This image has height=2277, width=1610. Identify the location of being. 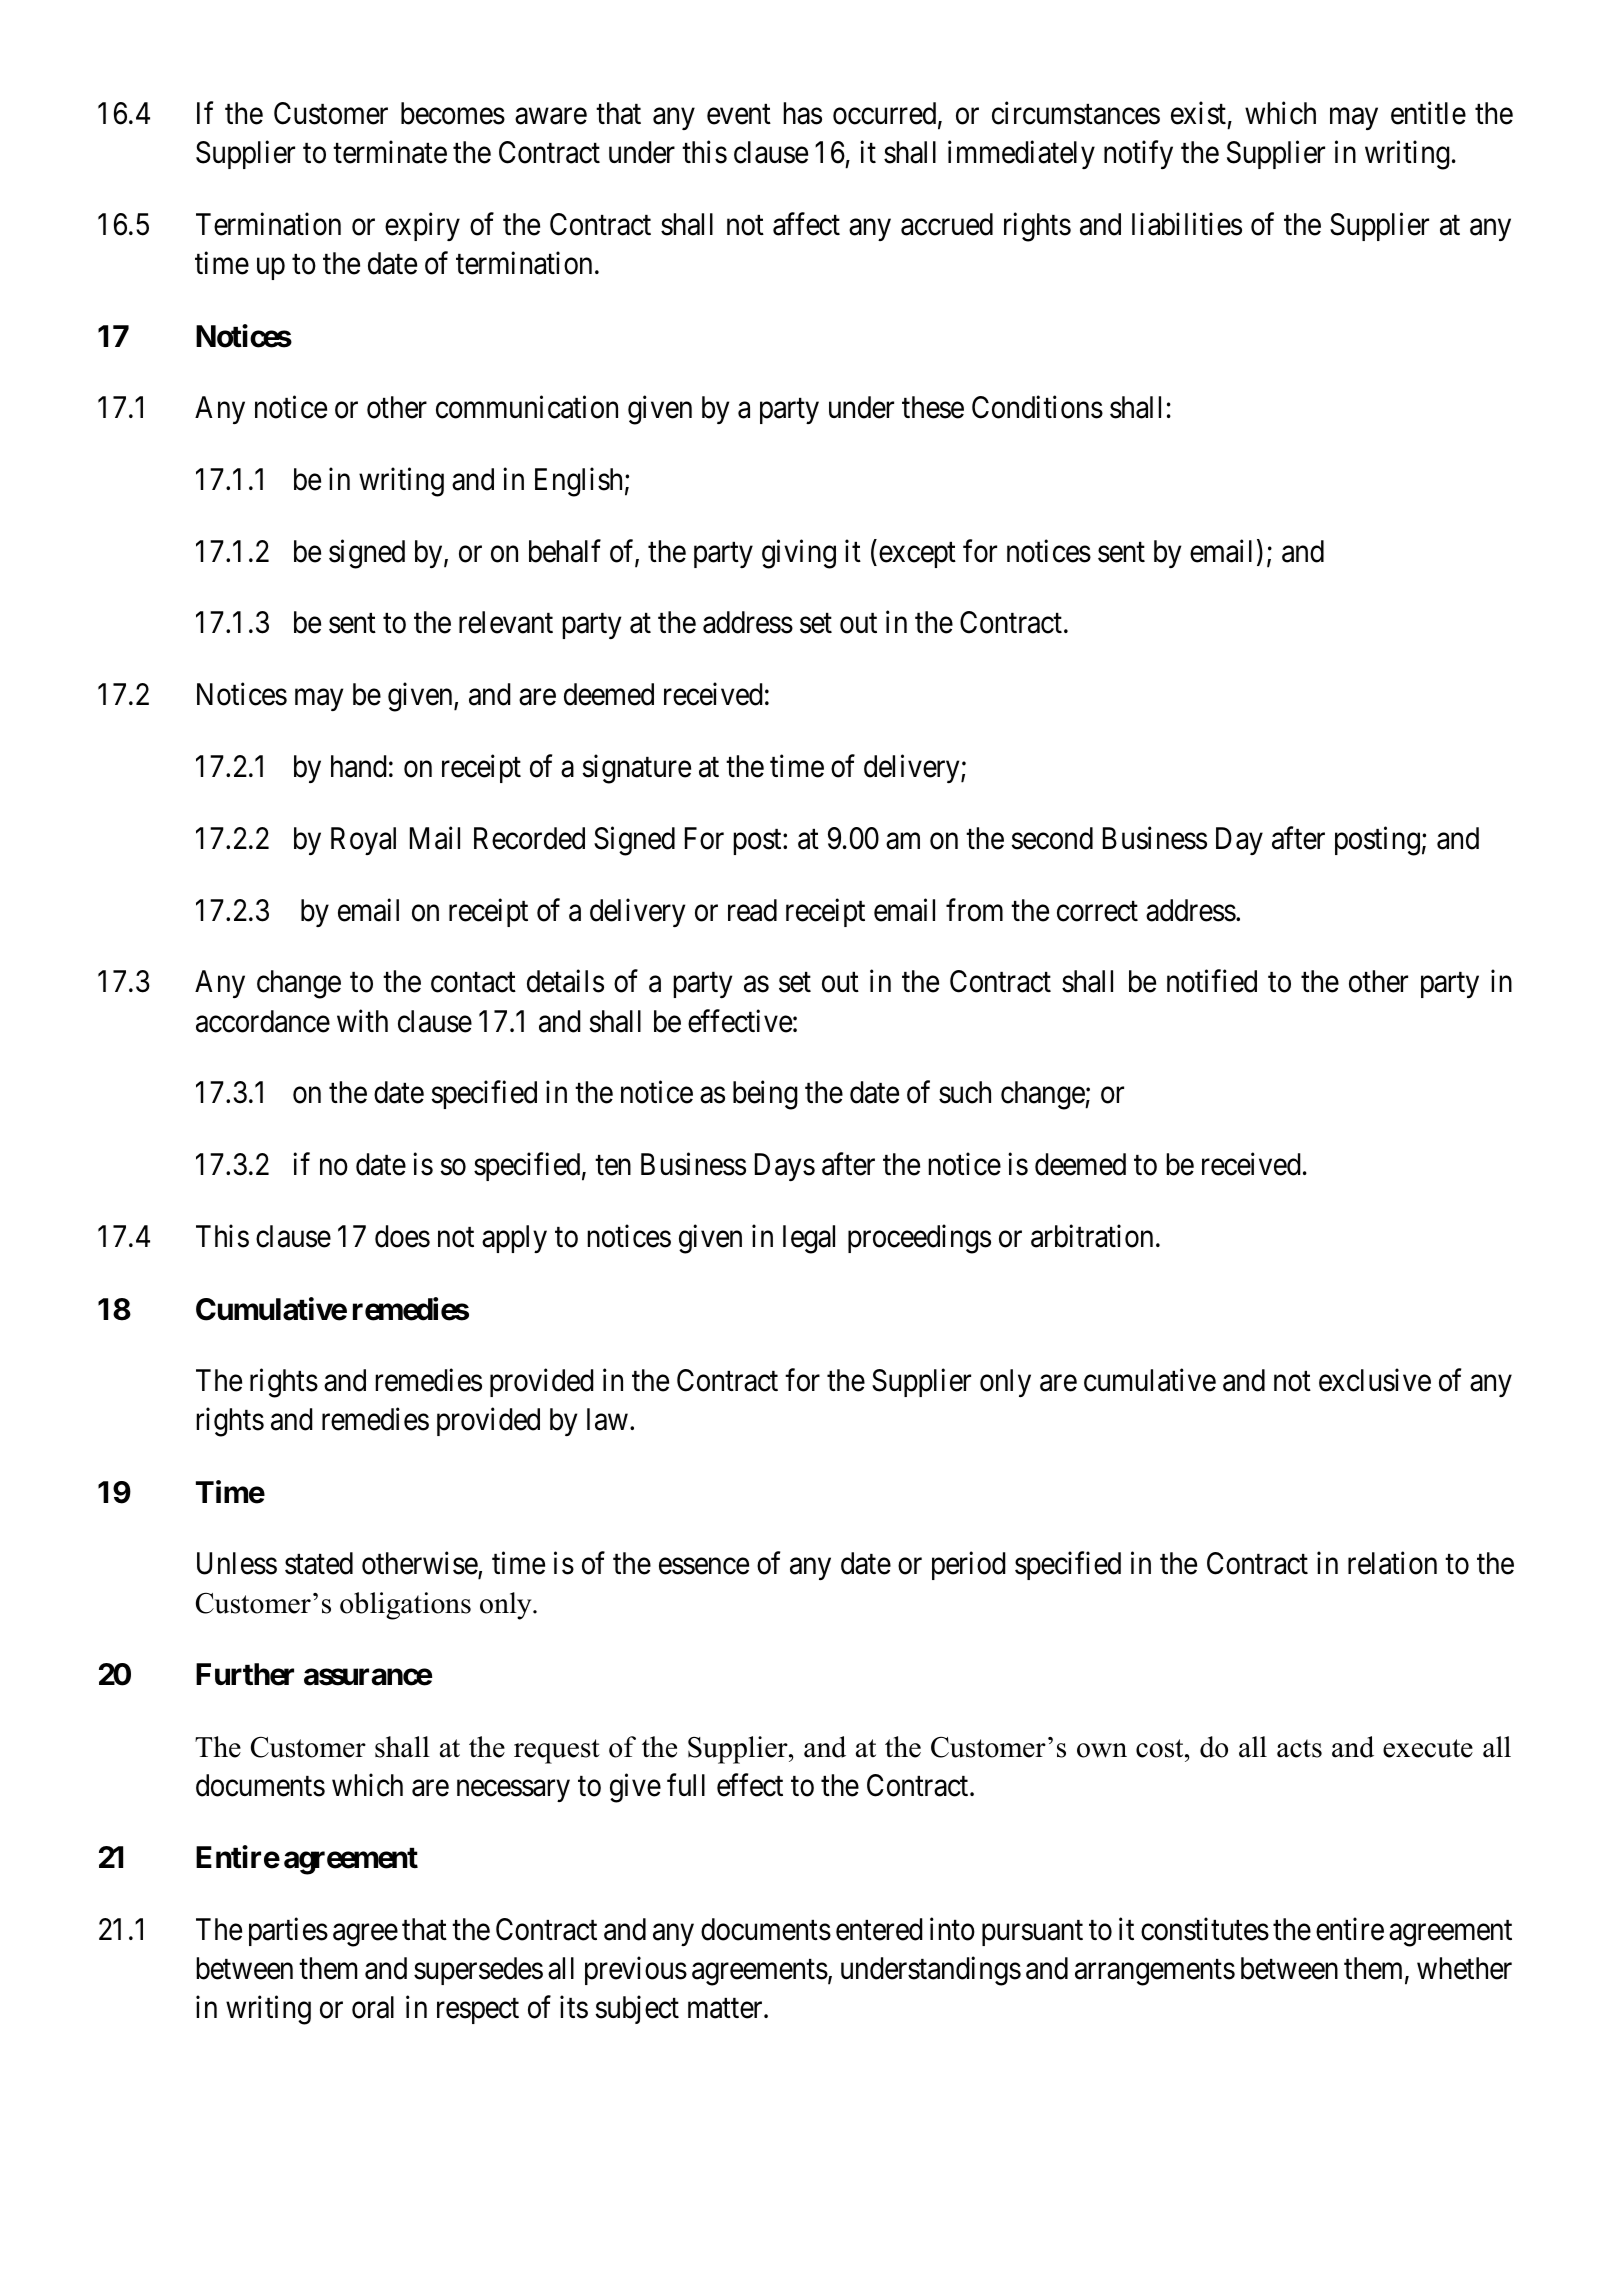
(765, 1095).
